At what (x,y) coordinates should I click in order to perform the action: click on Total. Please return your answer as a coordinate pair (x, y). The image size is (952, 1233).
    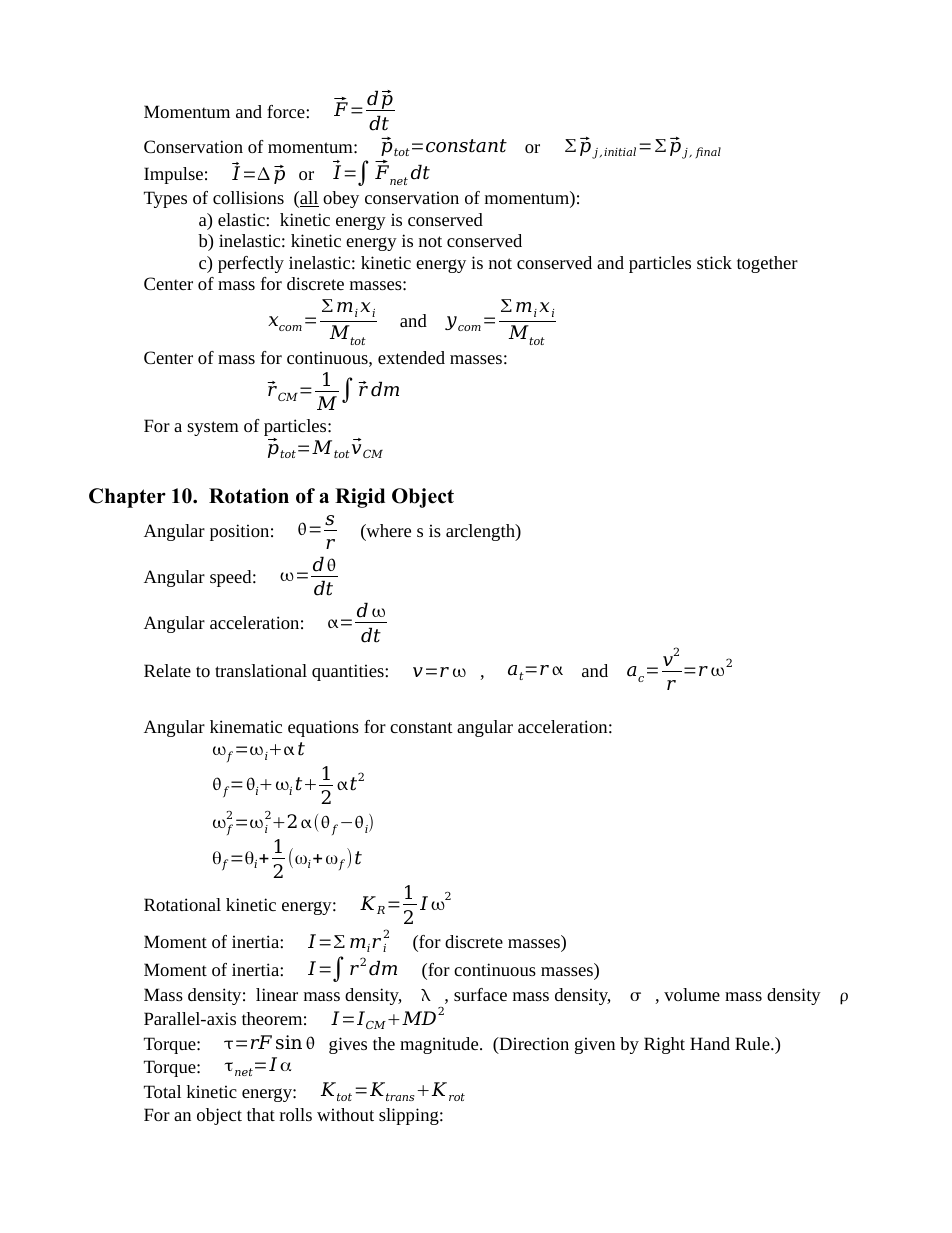
    Looking at the image, I should click on (162, 1091).
